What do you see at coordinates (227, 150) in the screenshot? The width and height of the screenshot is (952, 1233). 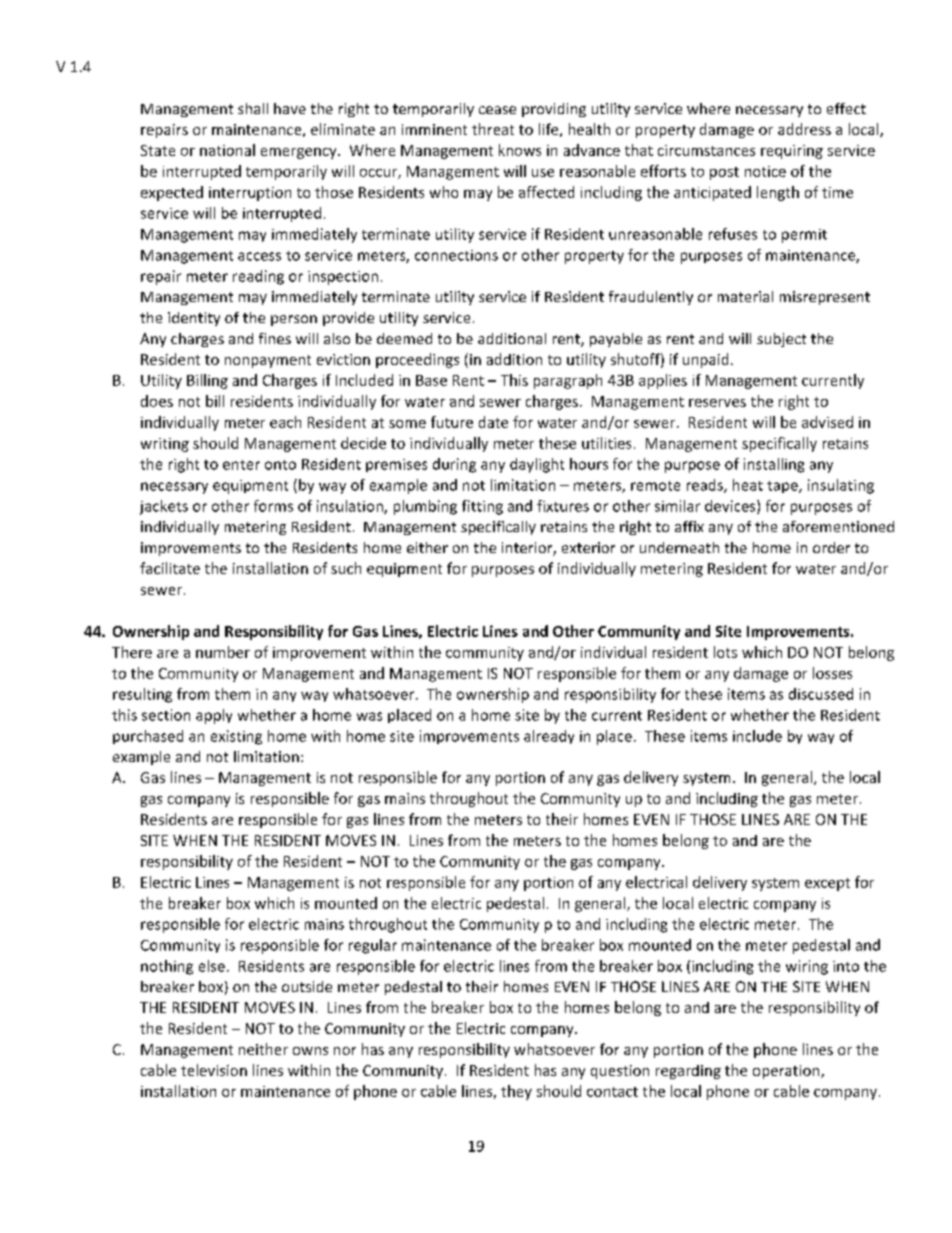 I see `national` at bounding box center [227, 150].
